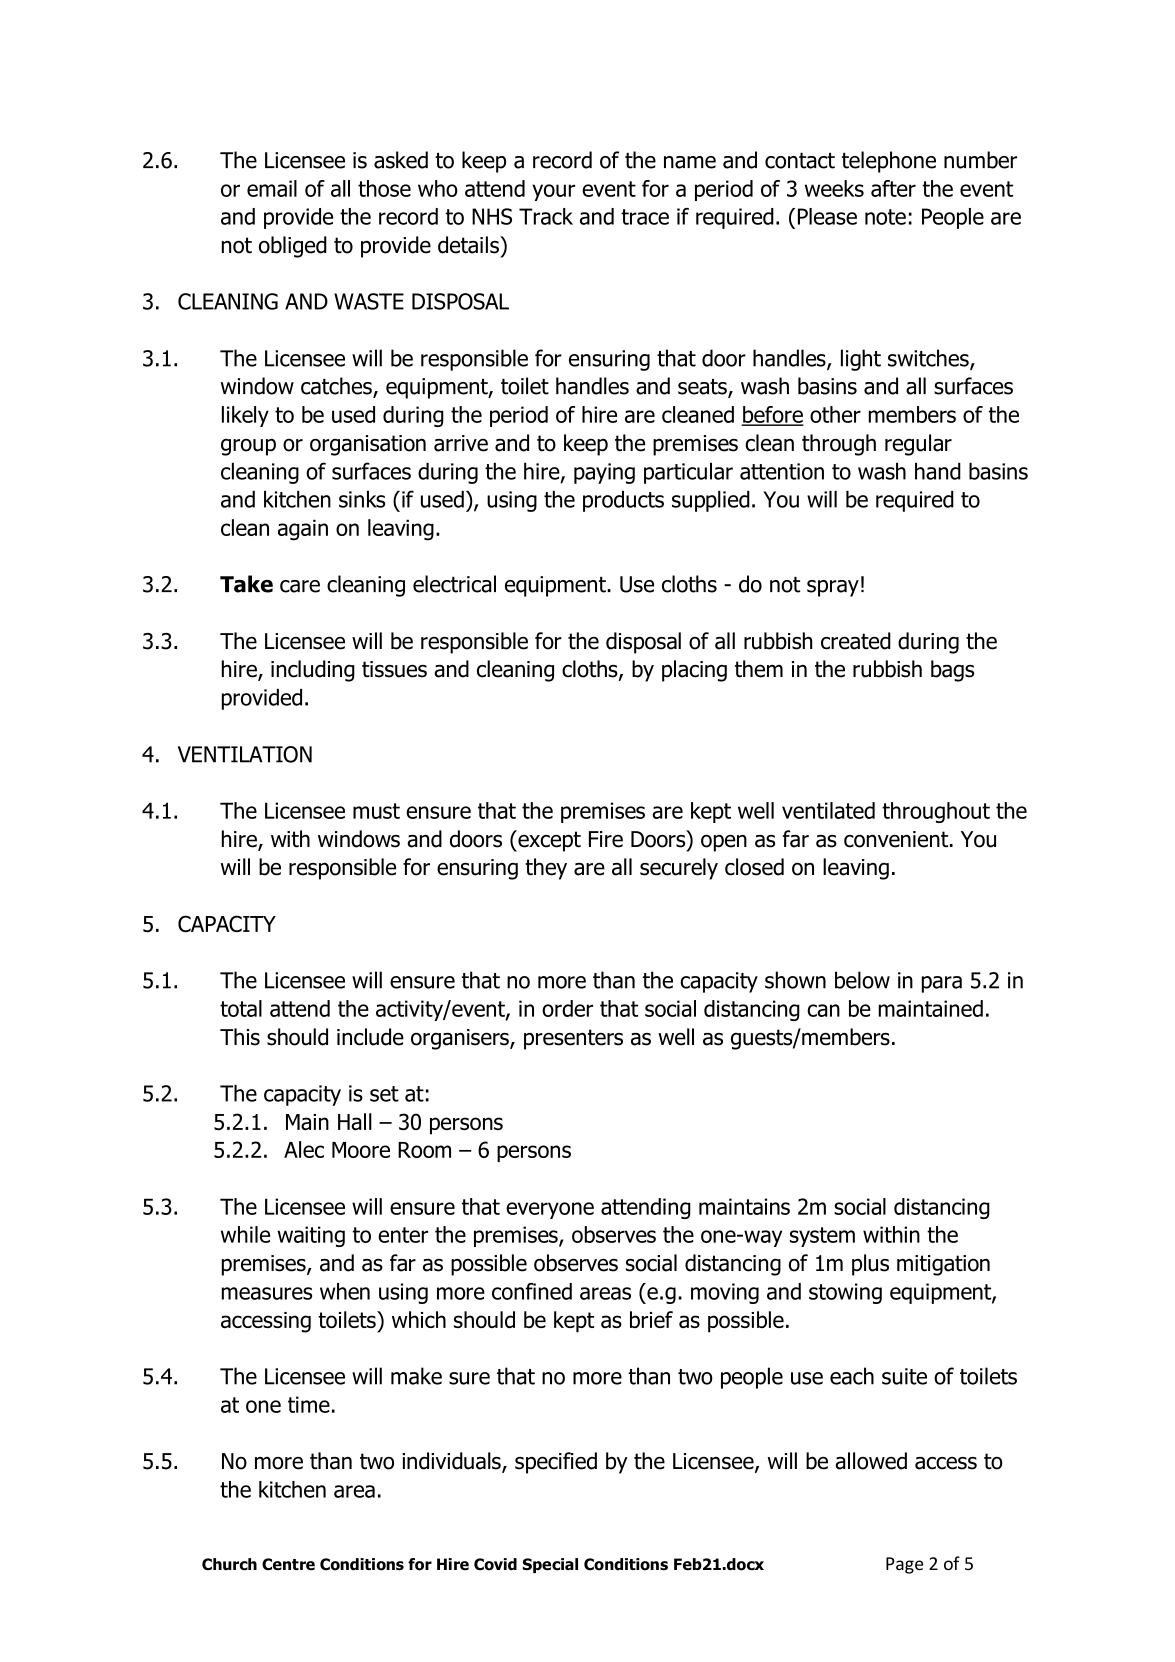  I want to click on Centre, so click(288, 1564).
